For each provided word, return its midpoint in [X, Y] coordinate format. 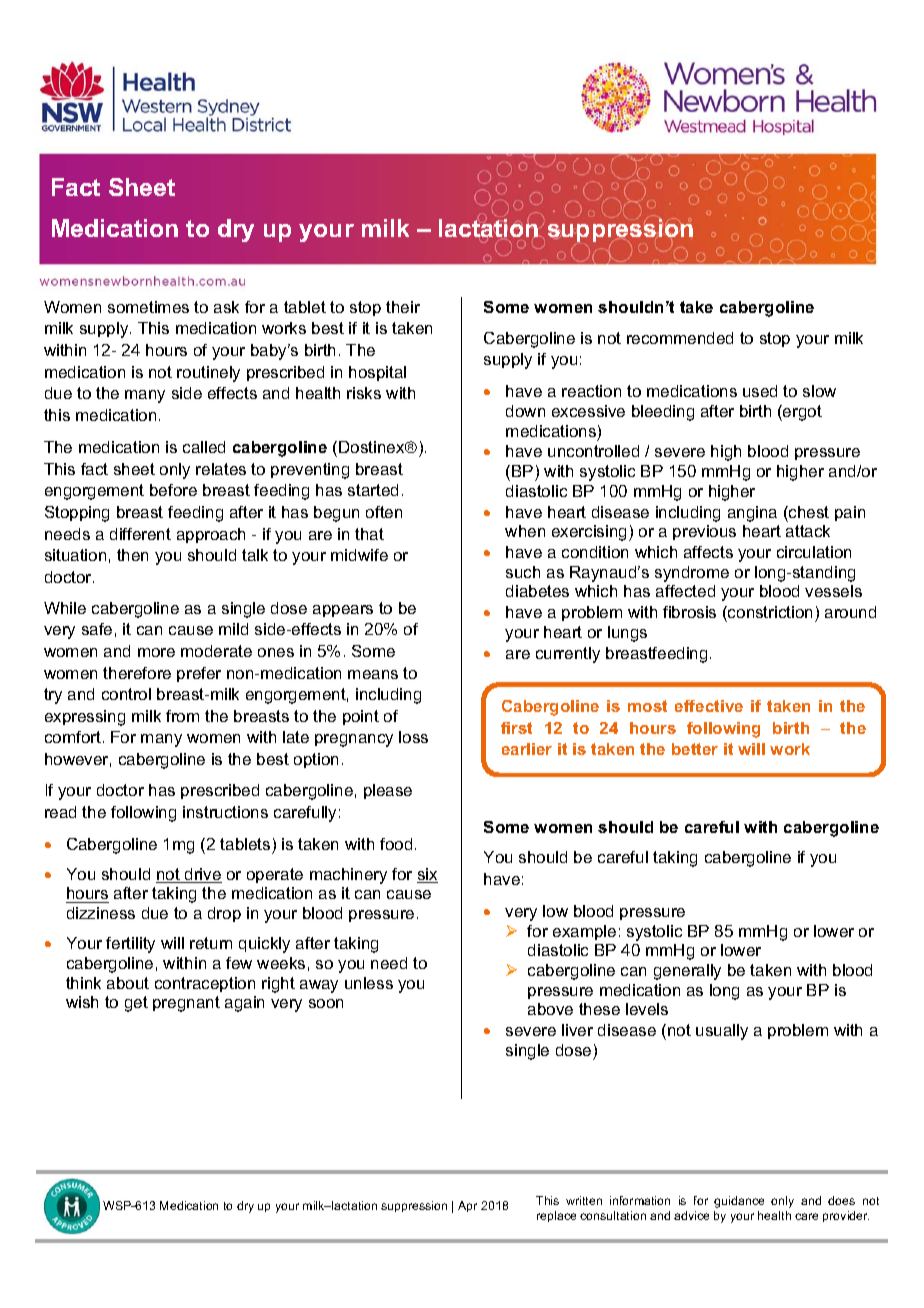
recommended [680, 338]
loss [413, 737]
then [132, 555]
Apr [467, 1206]
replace [556, 1216]
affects [708, 552]
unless [369, 983]
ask [226, 307]
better [695, 749]
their [403, 307]
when [525, 531]
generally [687, 972]
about [128, 983]
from [182, 716]
